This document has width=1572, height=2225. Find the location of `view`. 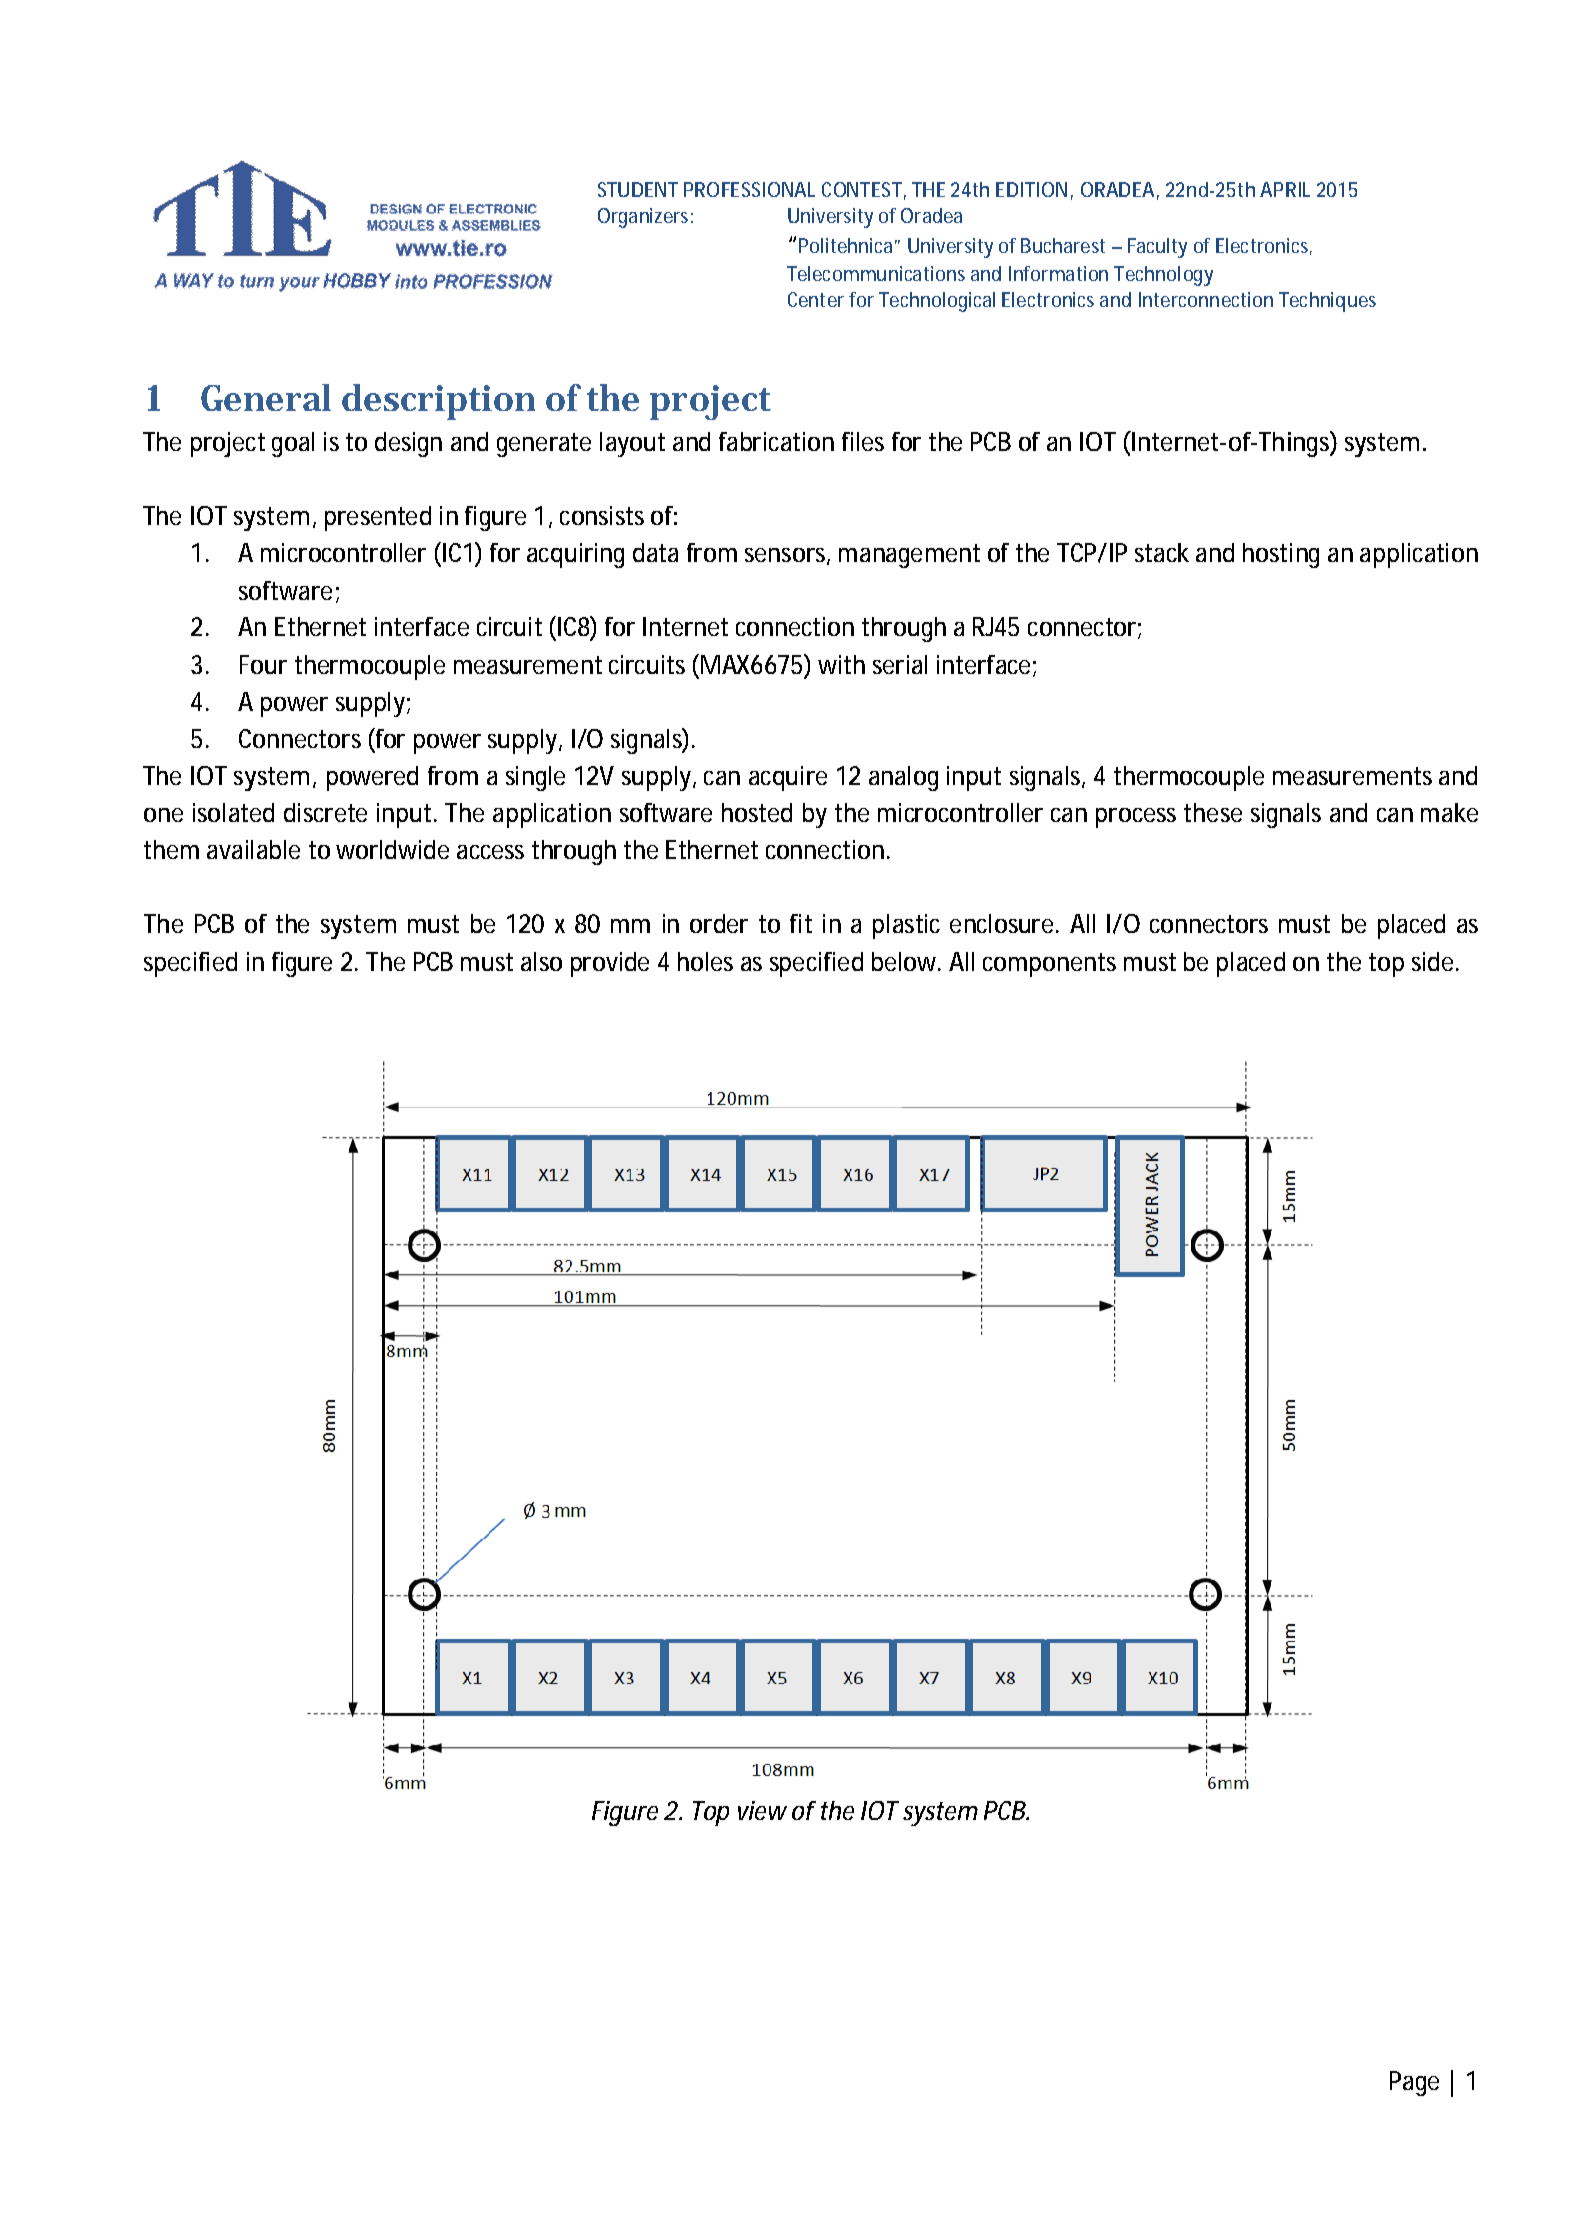

view is located at coordinates (762, 1810).
